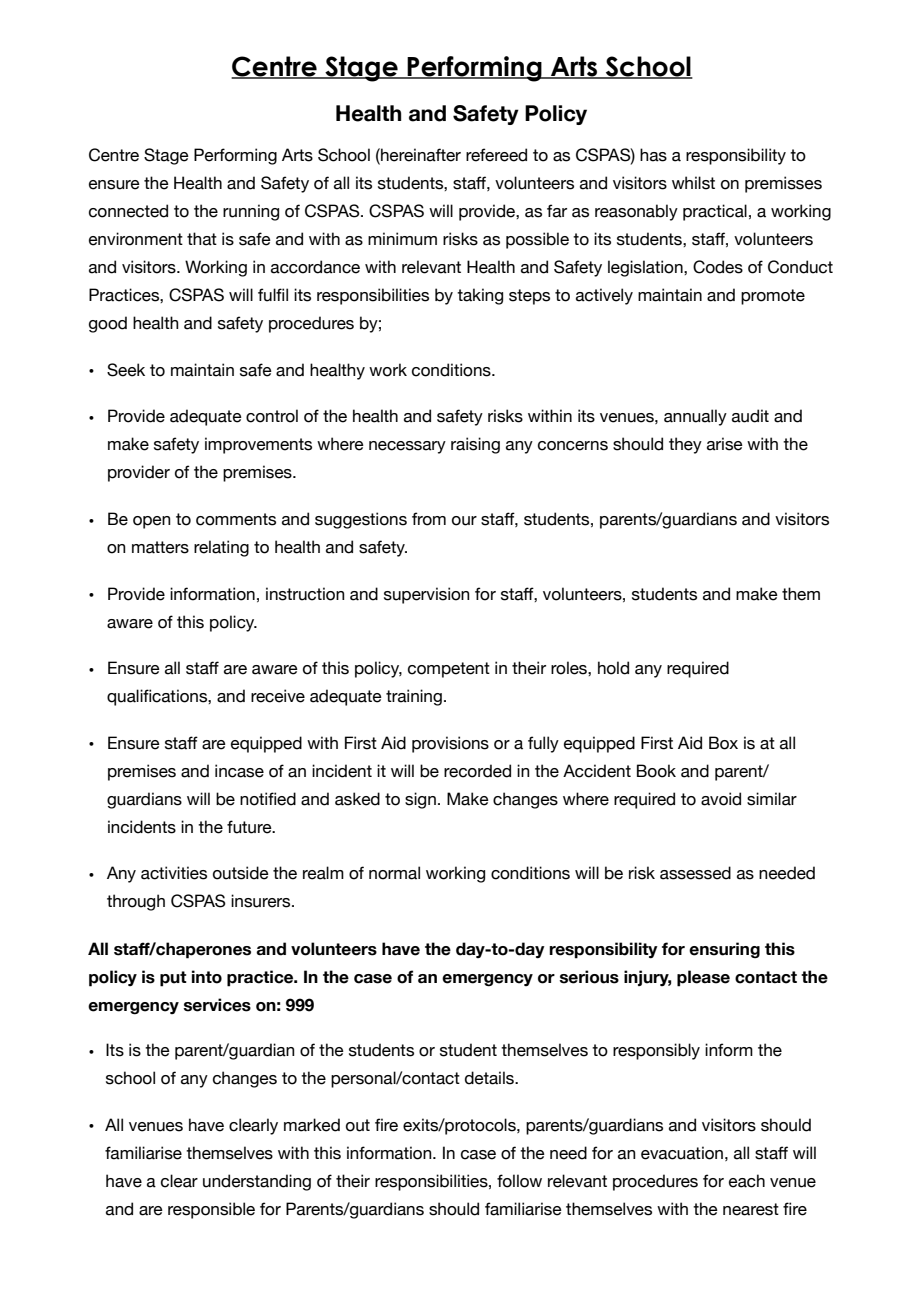  Describe the element at coordinates (449, 670) in the page. I see `competent` at that location.
